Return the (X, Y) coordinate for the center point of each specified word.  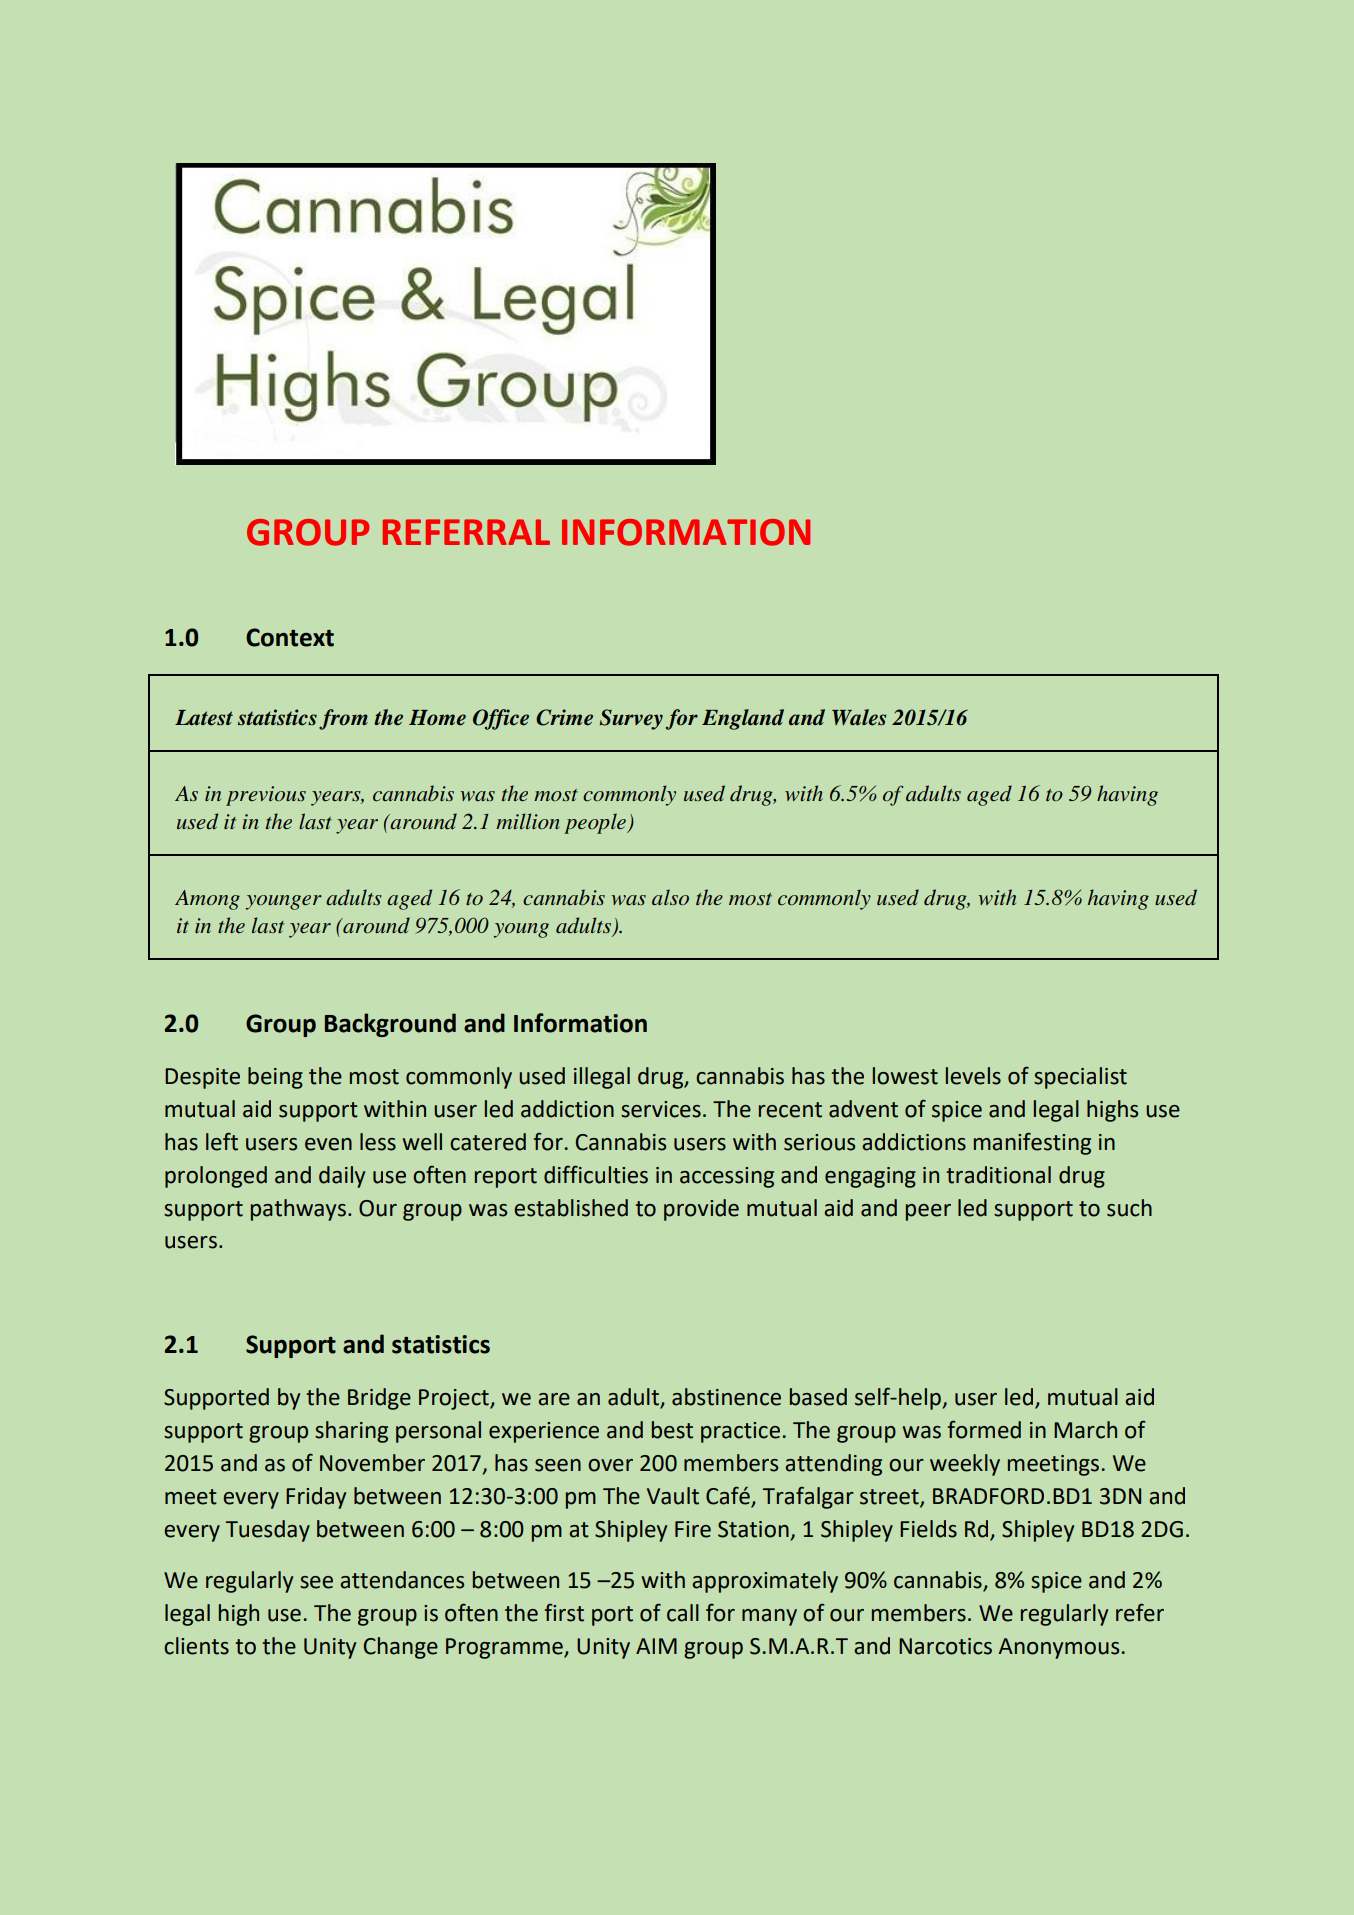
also (670, 897)
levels (973, 1076)
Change (401, 1648)
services (661, 1109)
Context (290, 637)
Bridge (379, 1399)
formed (984, 1429)
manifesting (1032, 1143)
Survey (631, 719)
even (328, 1144)
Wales (859, 717)
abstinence (726, 1397)
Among (207, 900)
